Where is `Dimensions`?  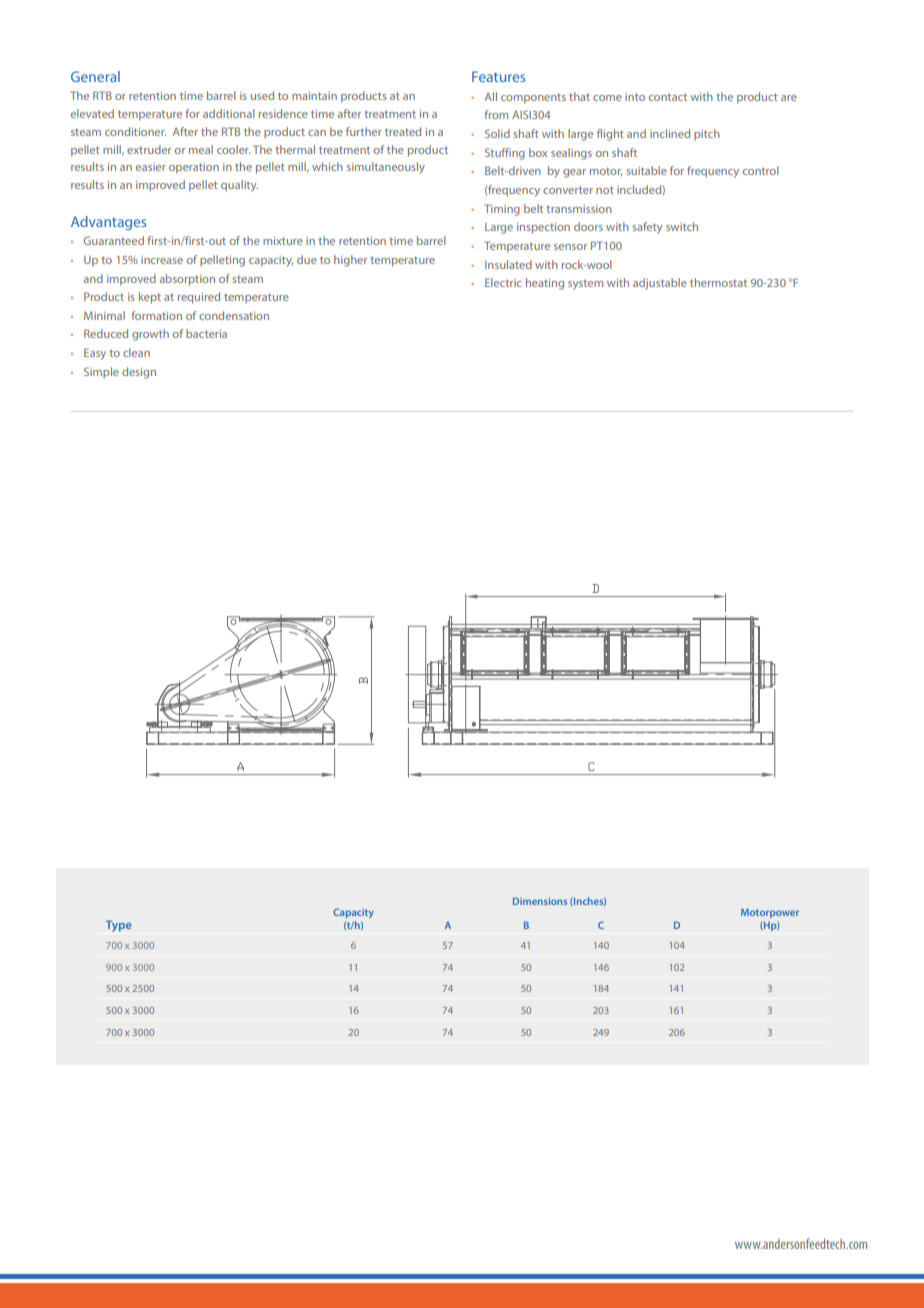 Dimensions is located at coordinates (540, 901).
